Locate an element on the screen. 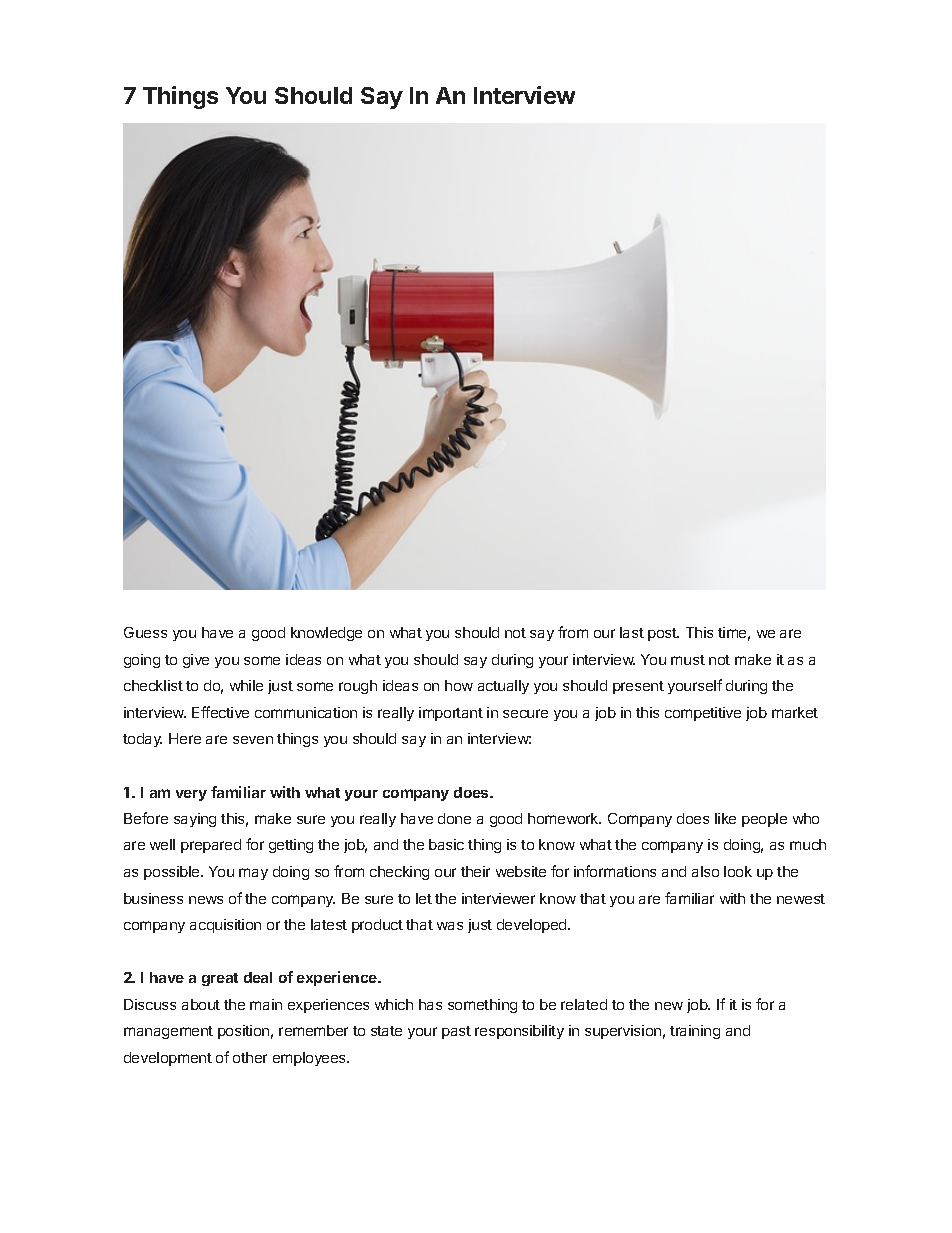 The width and height of the screenshot is (952, 1233). give is located at coordinates (196, 661).
